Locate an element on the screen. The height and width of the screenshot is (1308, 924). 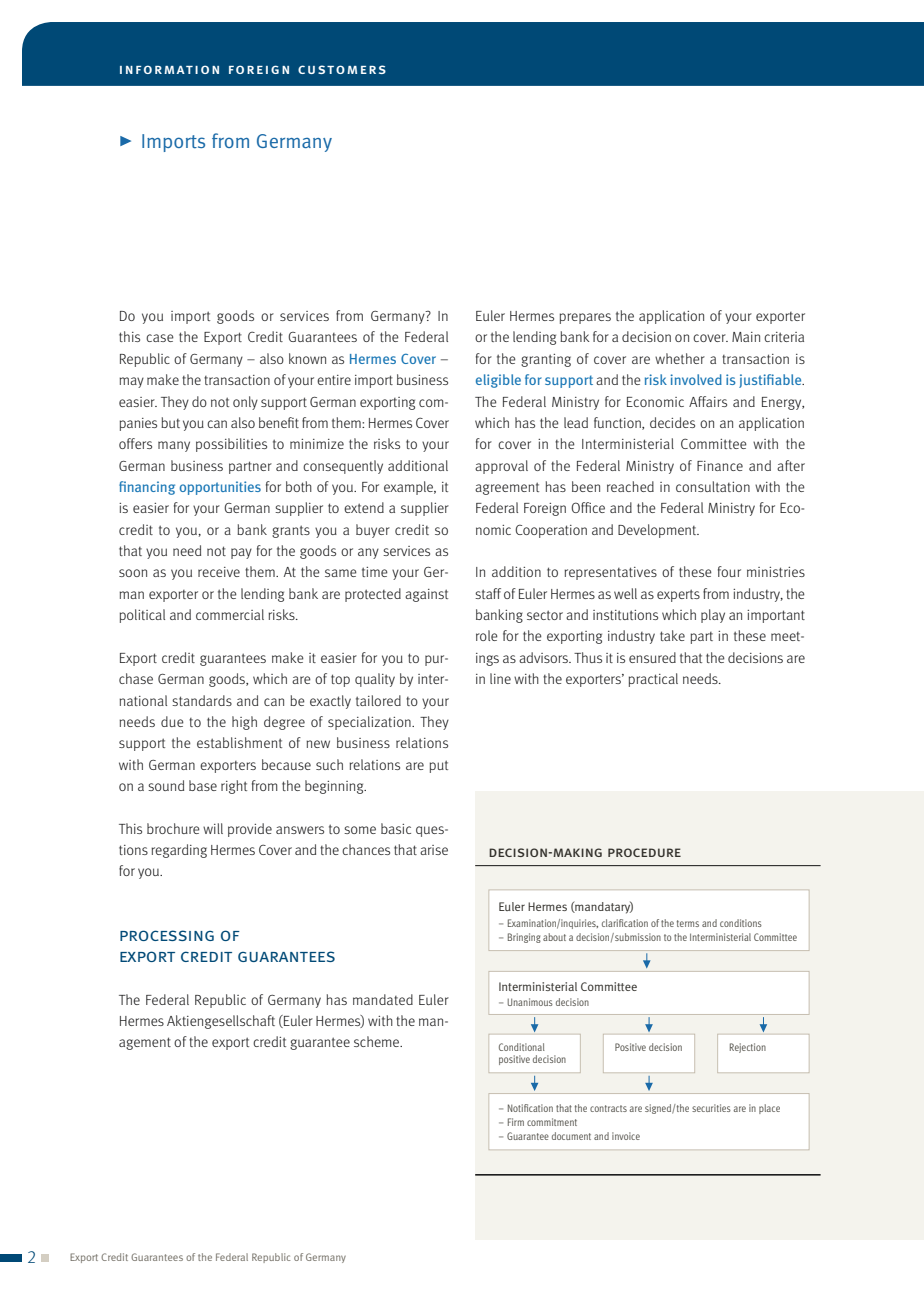
processing is located at coordinates (167, 935).
